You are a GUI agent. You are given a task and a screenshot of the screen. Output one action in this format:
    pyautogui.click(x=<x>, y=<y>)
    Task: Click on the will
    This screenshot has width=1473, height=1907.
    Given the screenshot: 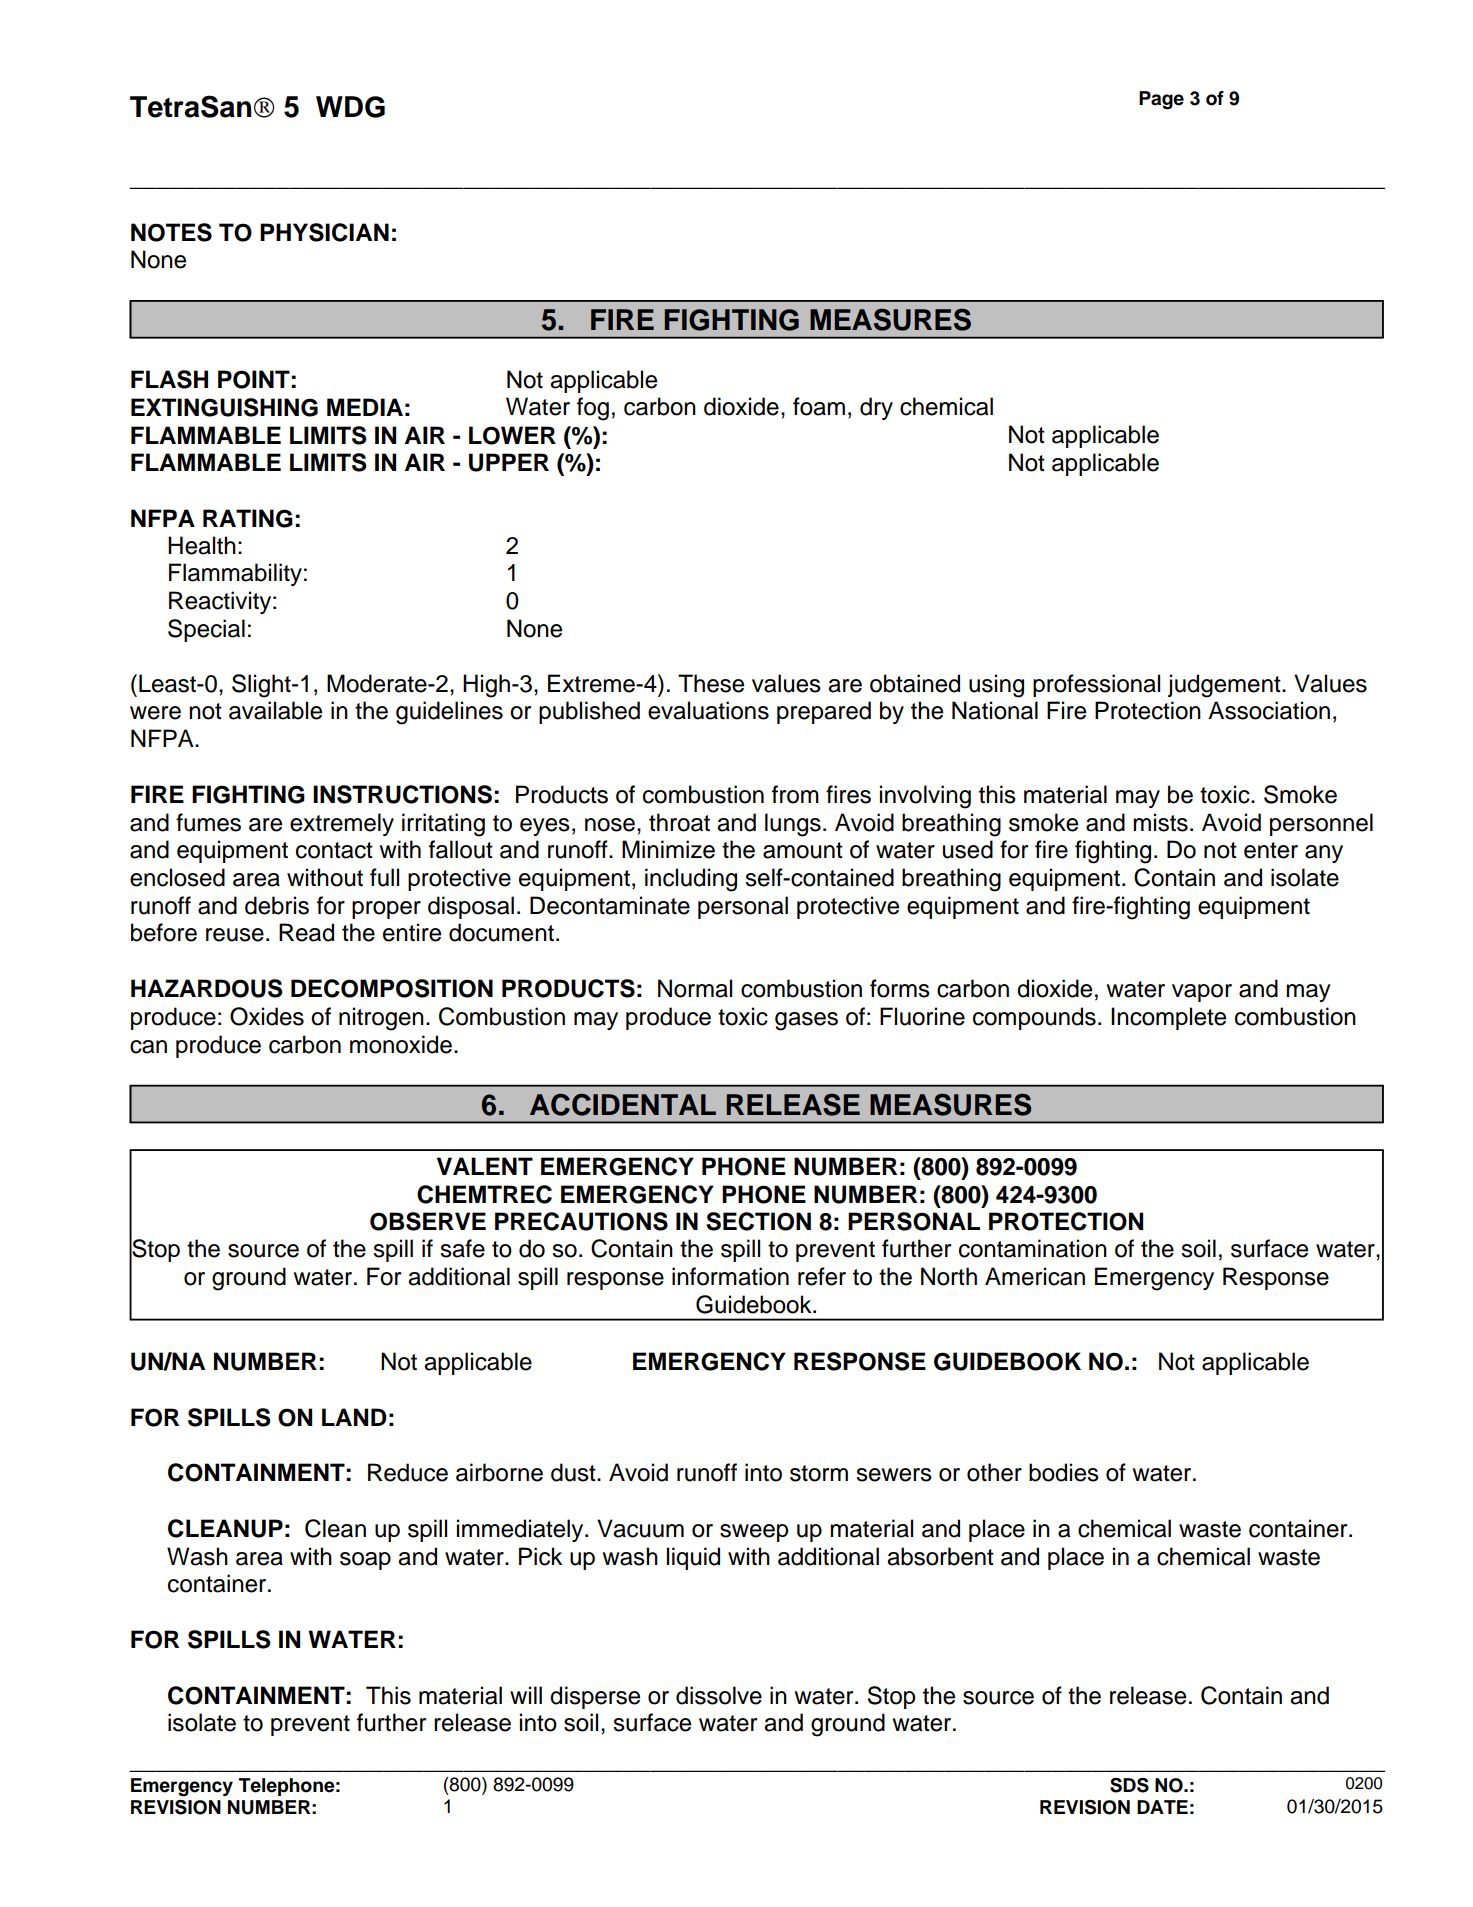 What is the action you would take?
    pyautogui.click(x=526, y=1695)
